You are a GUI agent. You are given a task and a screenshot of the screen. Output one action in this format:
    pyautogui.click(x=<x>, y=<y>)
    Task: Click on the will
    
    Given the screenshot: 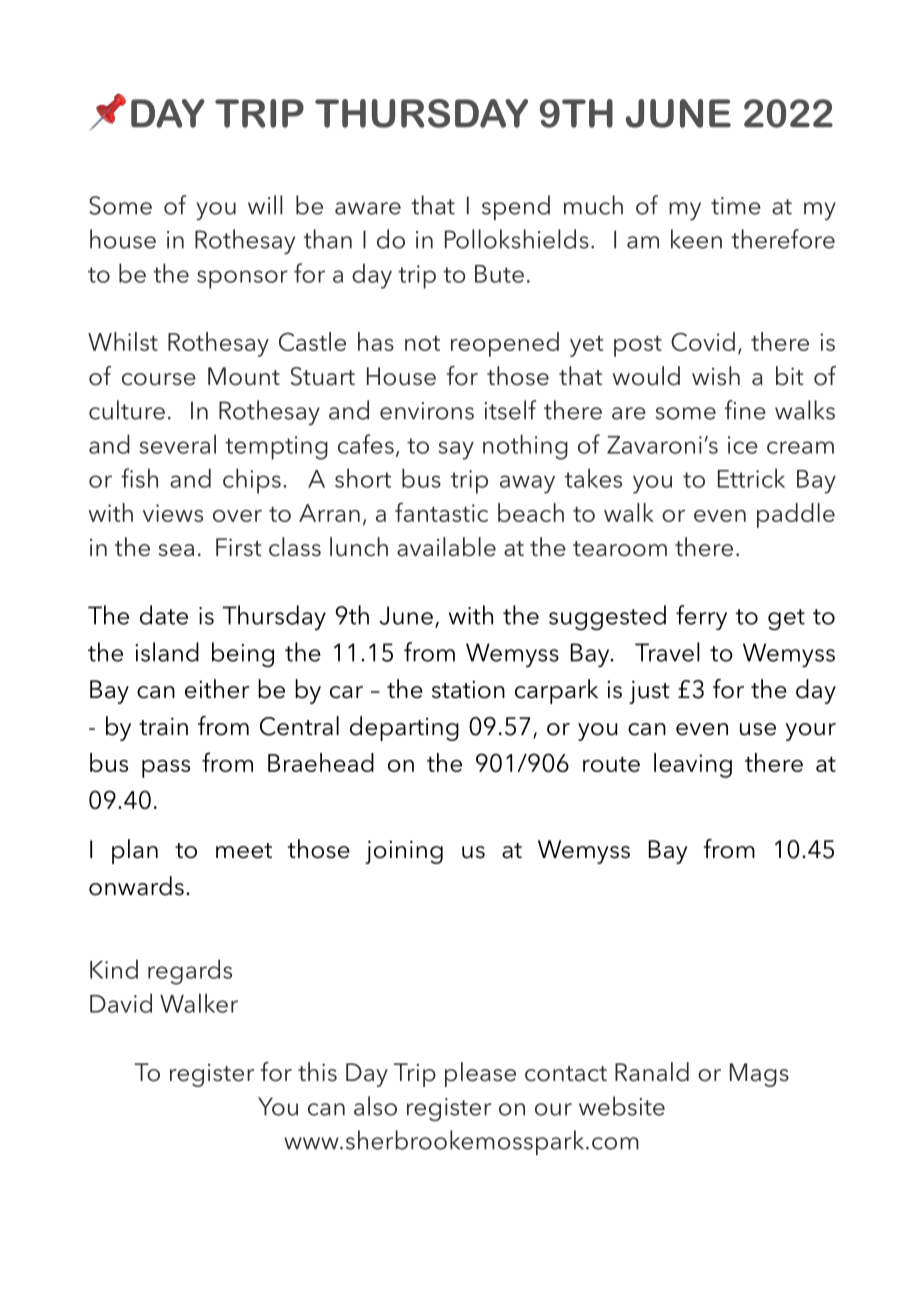 What is the action you would take?
    pyautogui.click(x=265, y=205)
